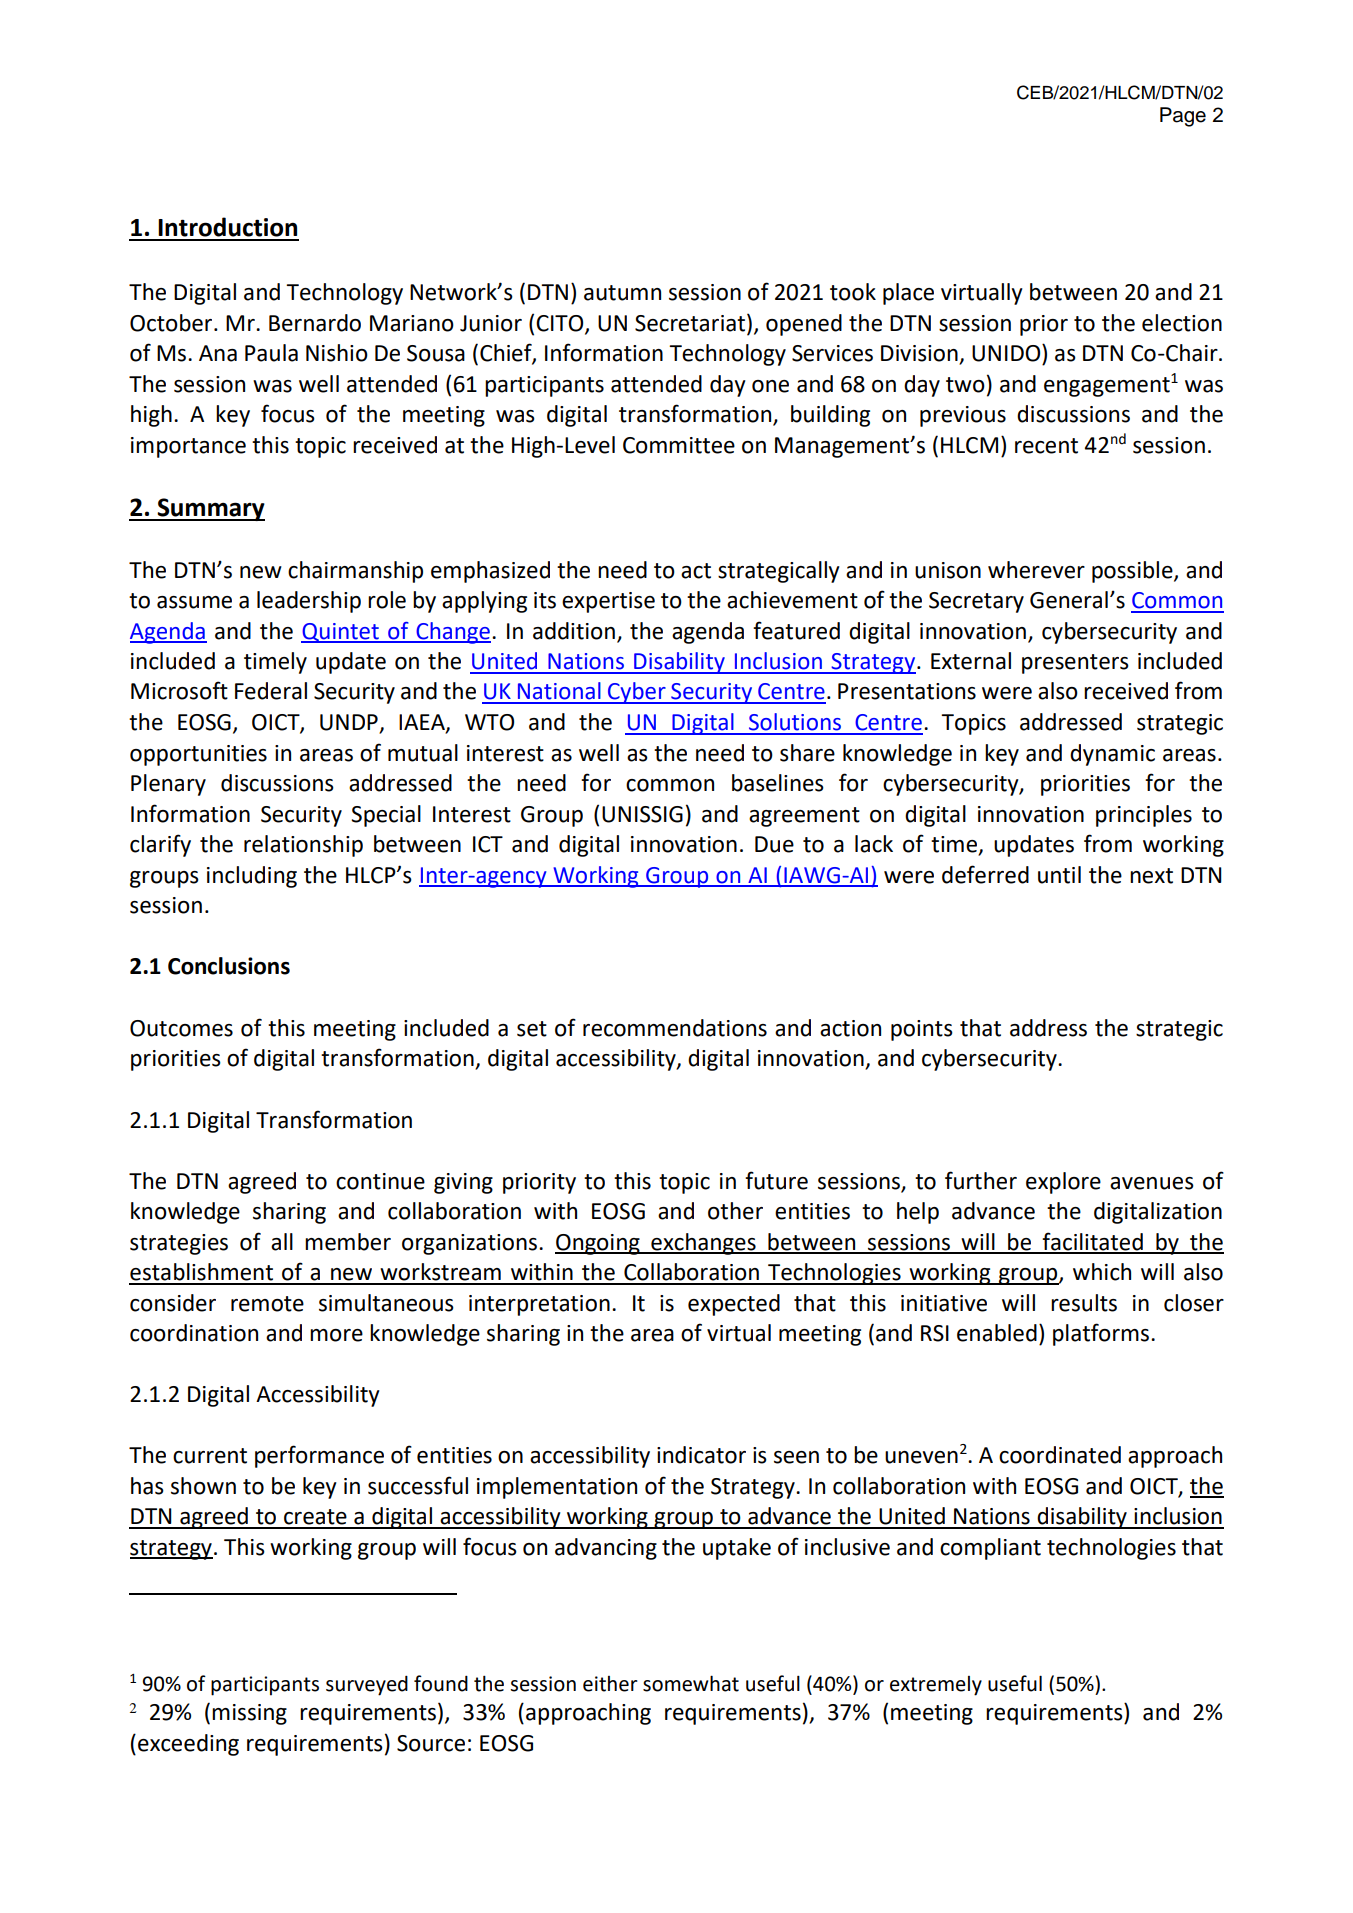  Describe the element at coordinates (1084, 1303) in the screenshot. I see `results` at that location.
